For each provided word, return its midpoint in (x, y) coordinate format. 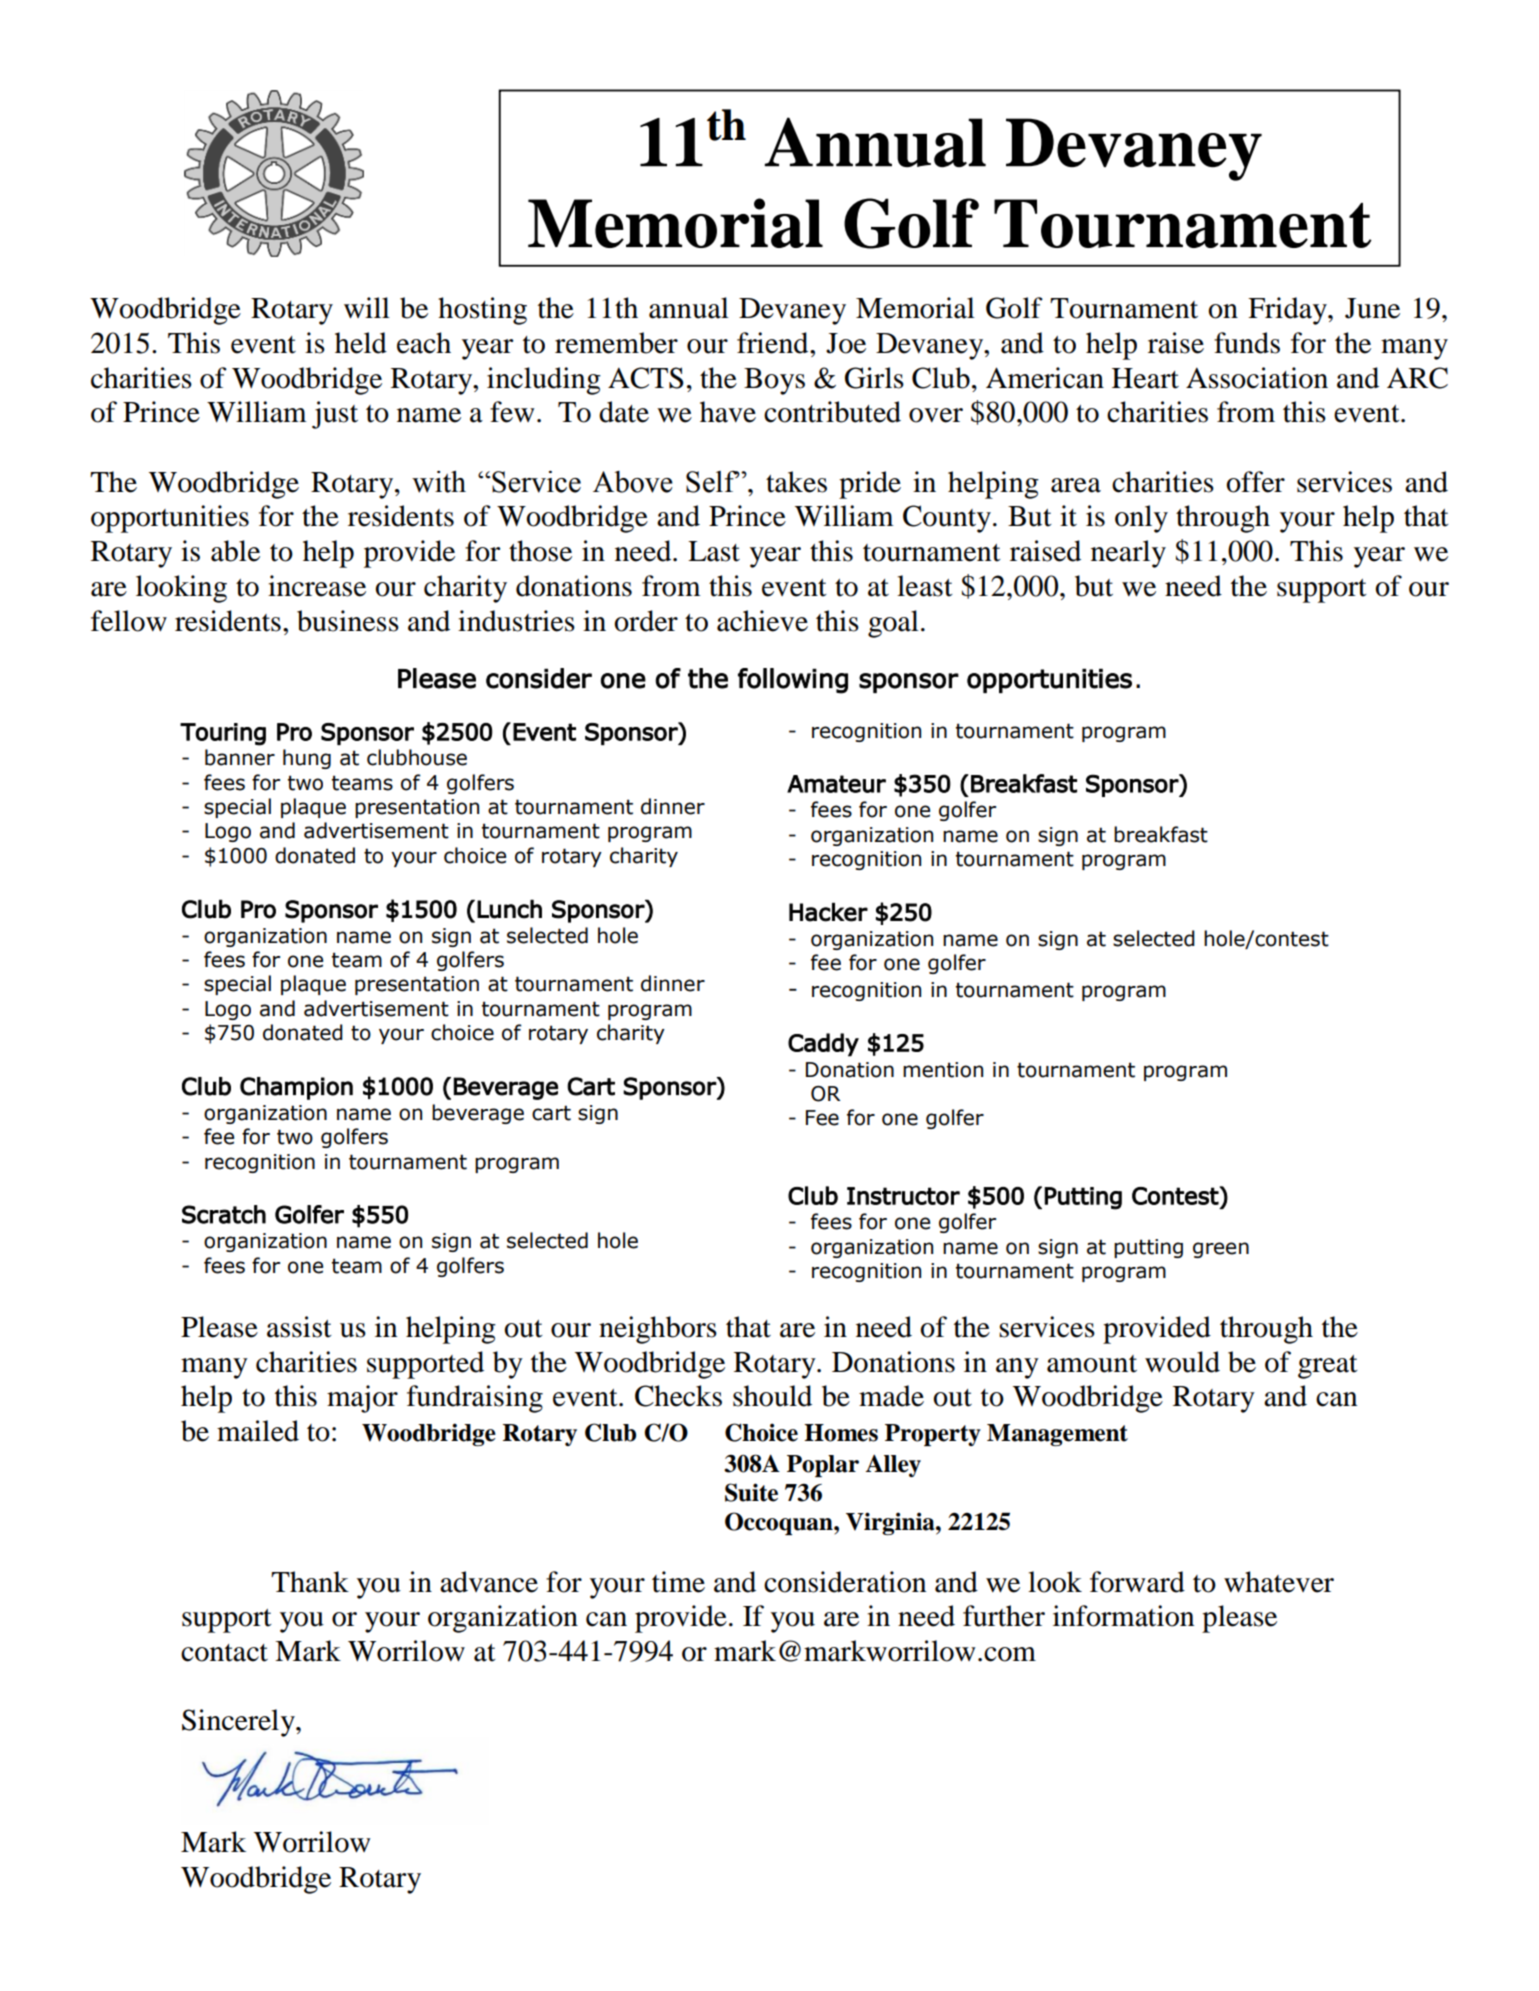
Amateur (836, 784)
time (678, 1582)
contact (224, 1653)
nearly (1128, 554)
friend (774, 343)
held (361, 343)
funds (1247, 343)
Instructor (903, 1196)
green (1221, 1250)
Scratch (224, 1214)
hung (307, 759)
